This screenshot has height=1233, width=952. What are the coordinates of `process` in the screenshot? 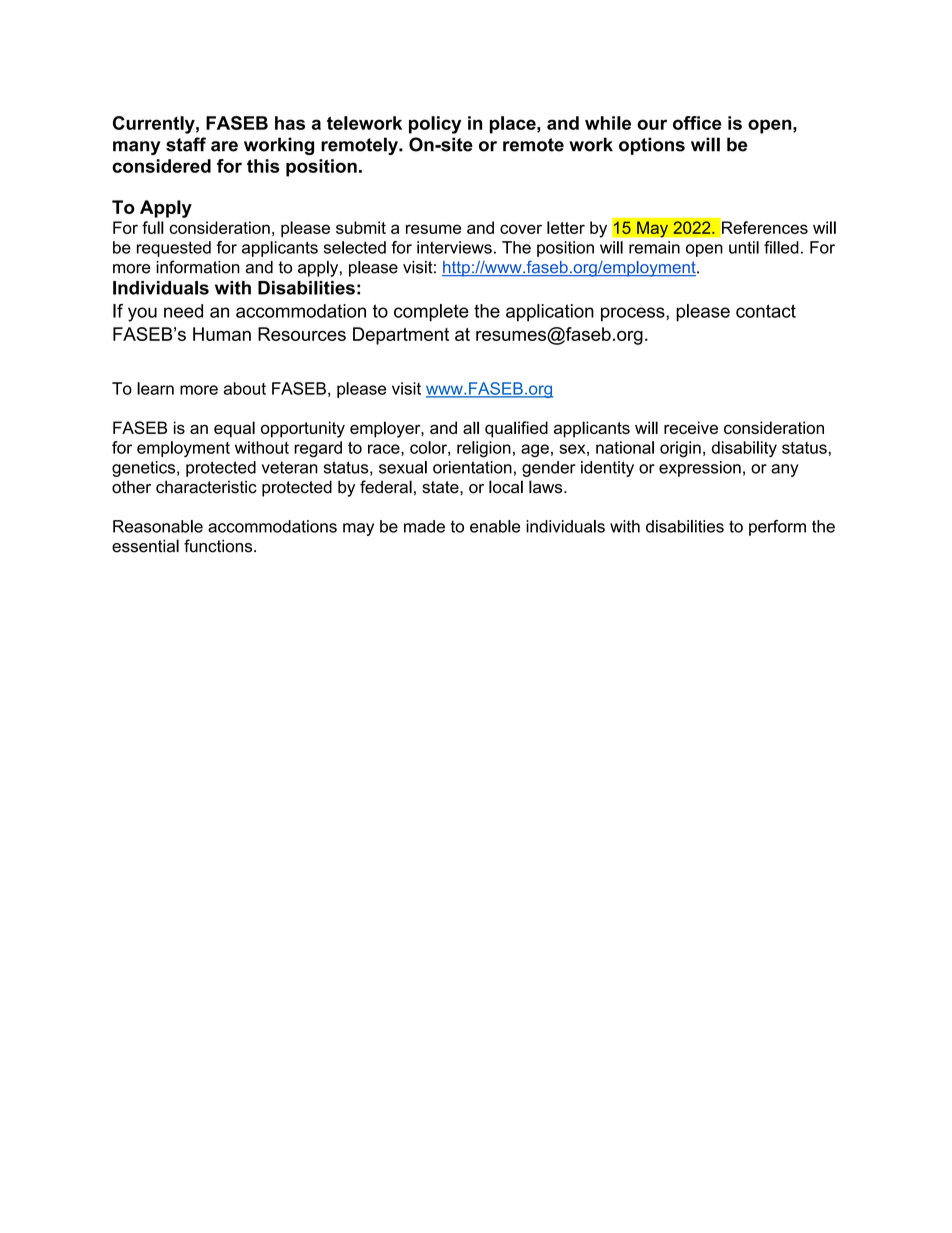 It's located at (634, 314).
